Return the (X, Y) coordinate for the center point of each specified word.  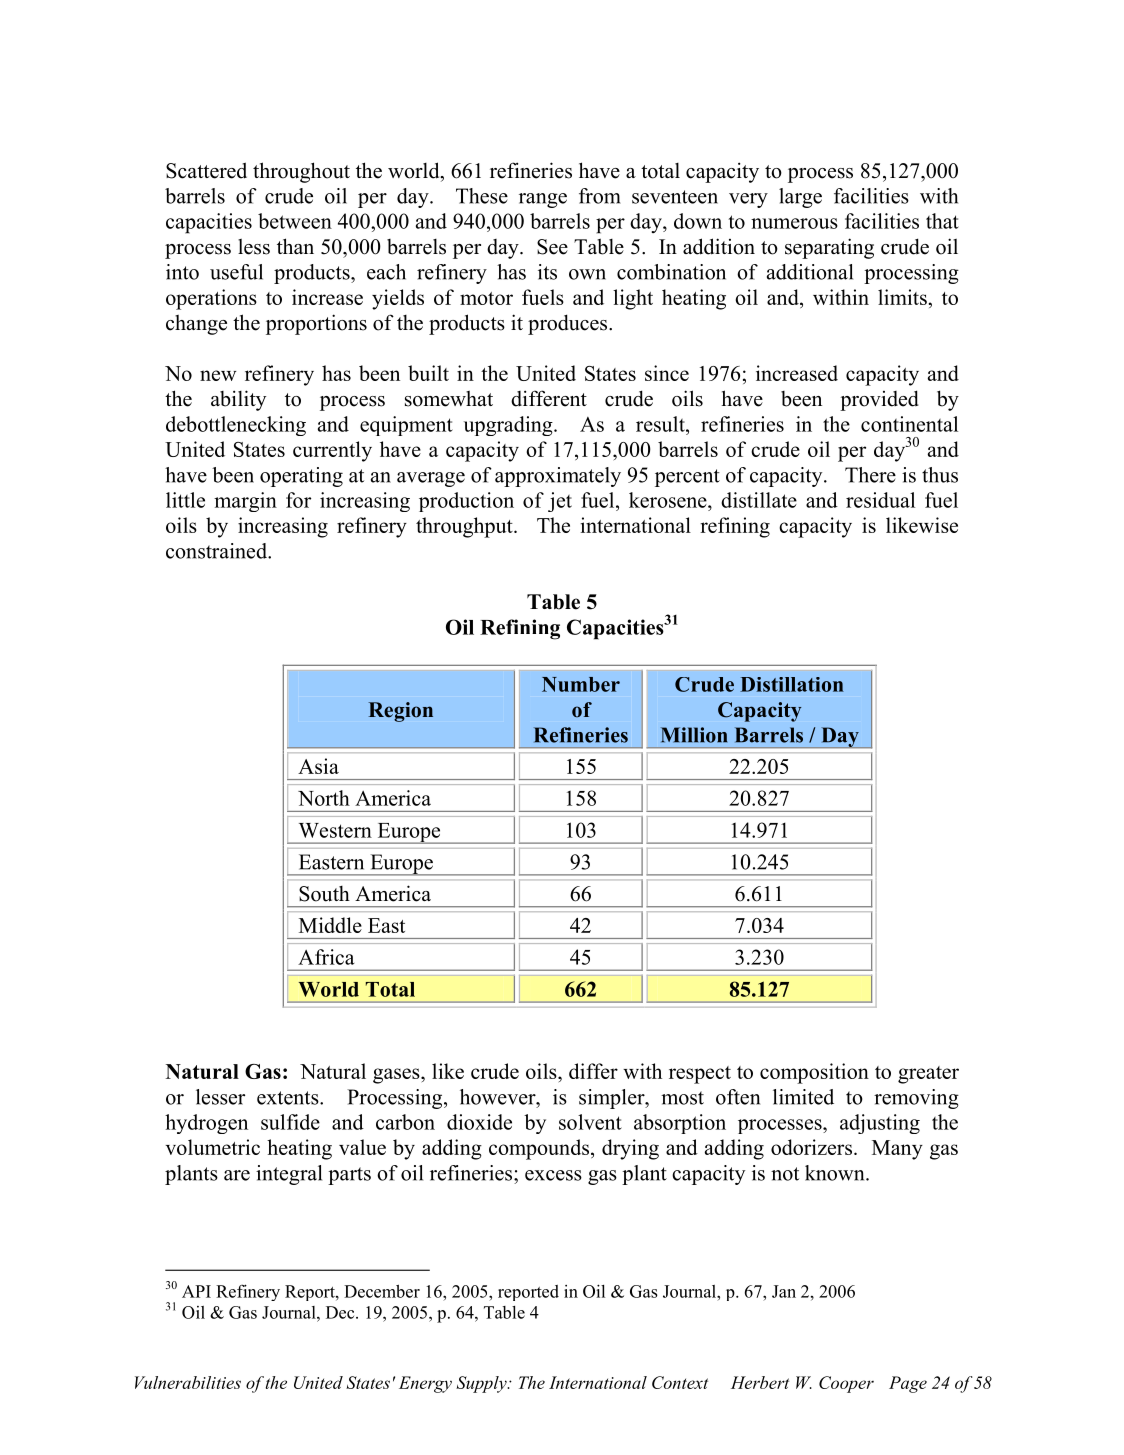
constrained (217, 551)
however (499, 1097)
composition (814, 1073)
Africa (326, 957)
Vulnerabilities (188, 1382)
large (800, 198)
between (295, 221)
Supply (482, 1384)
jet (560, 502)
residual (880, 500)
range (543, 200)
